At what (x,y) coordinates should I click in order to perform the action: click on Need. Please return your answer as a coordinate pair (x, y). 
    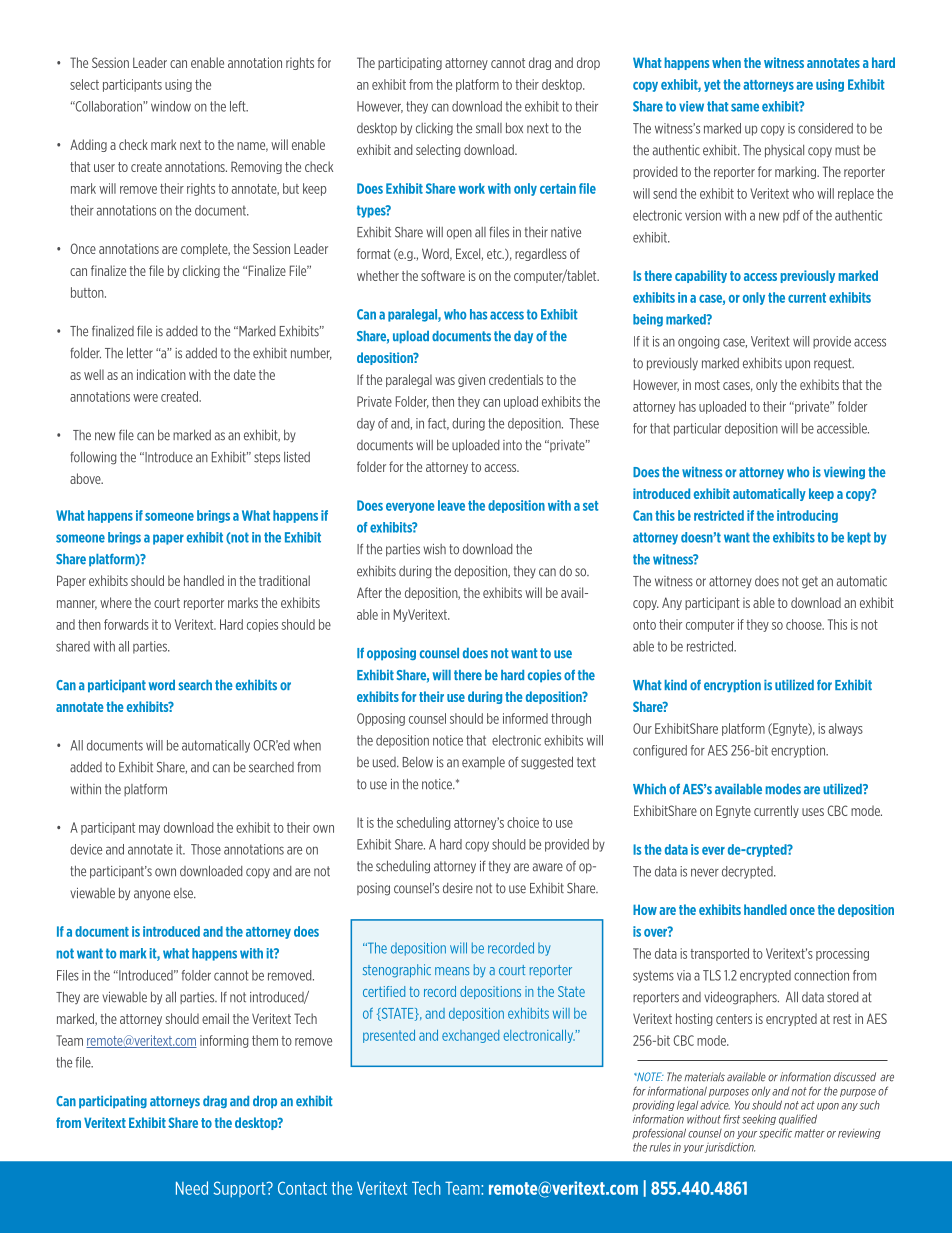
    Looking at the image, I should click on (192, 1188).
